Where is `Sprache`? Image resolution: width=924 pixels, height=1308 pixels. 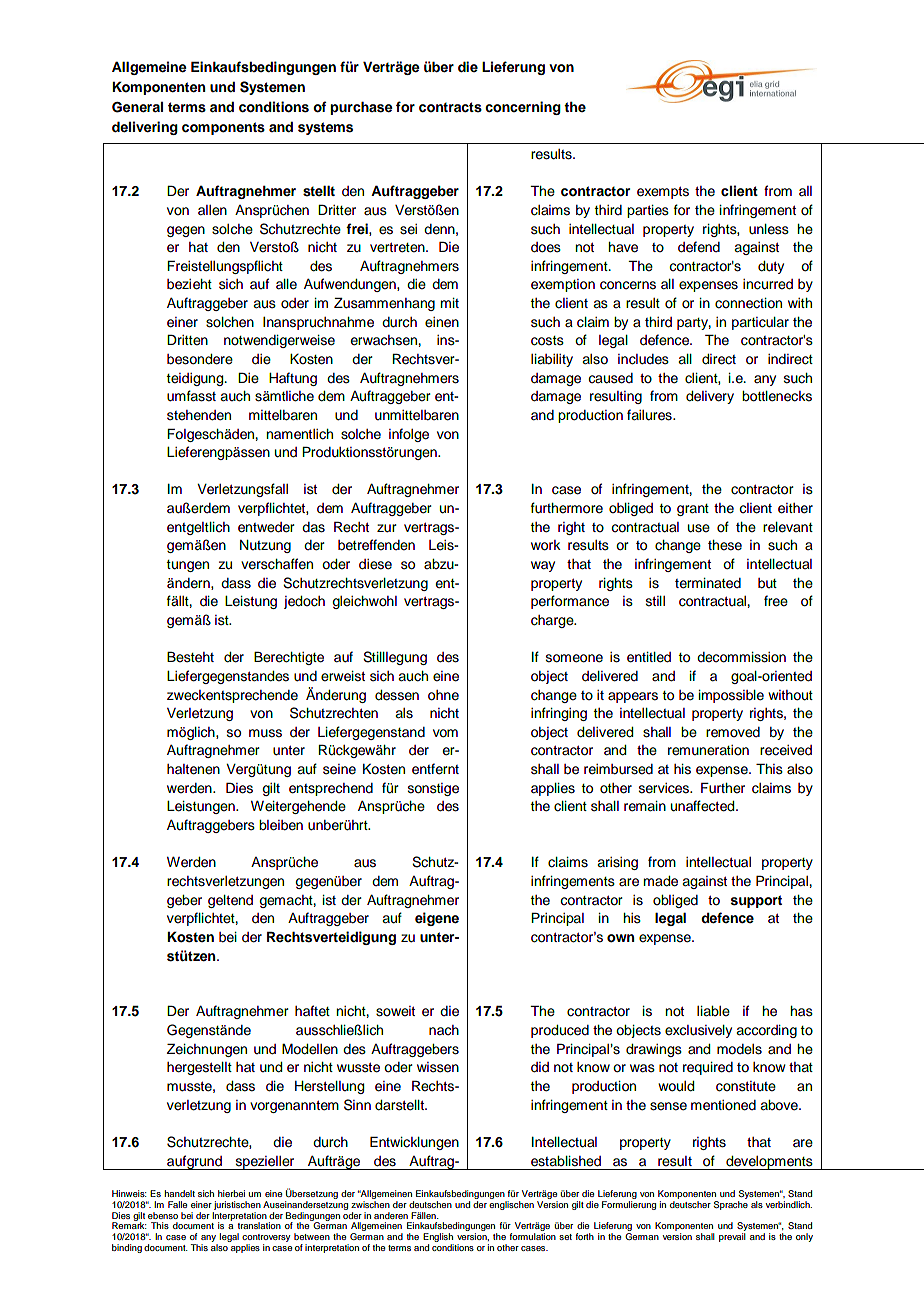 Sprache is located at coordinates (731, 1204).
